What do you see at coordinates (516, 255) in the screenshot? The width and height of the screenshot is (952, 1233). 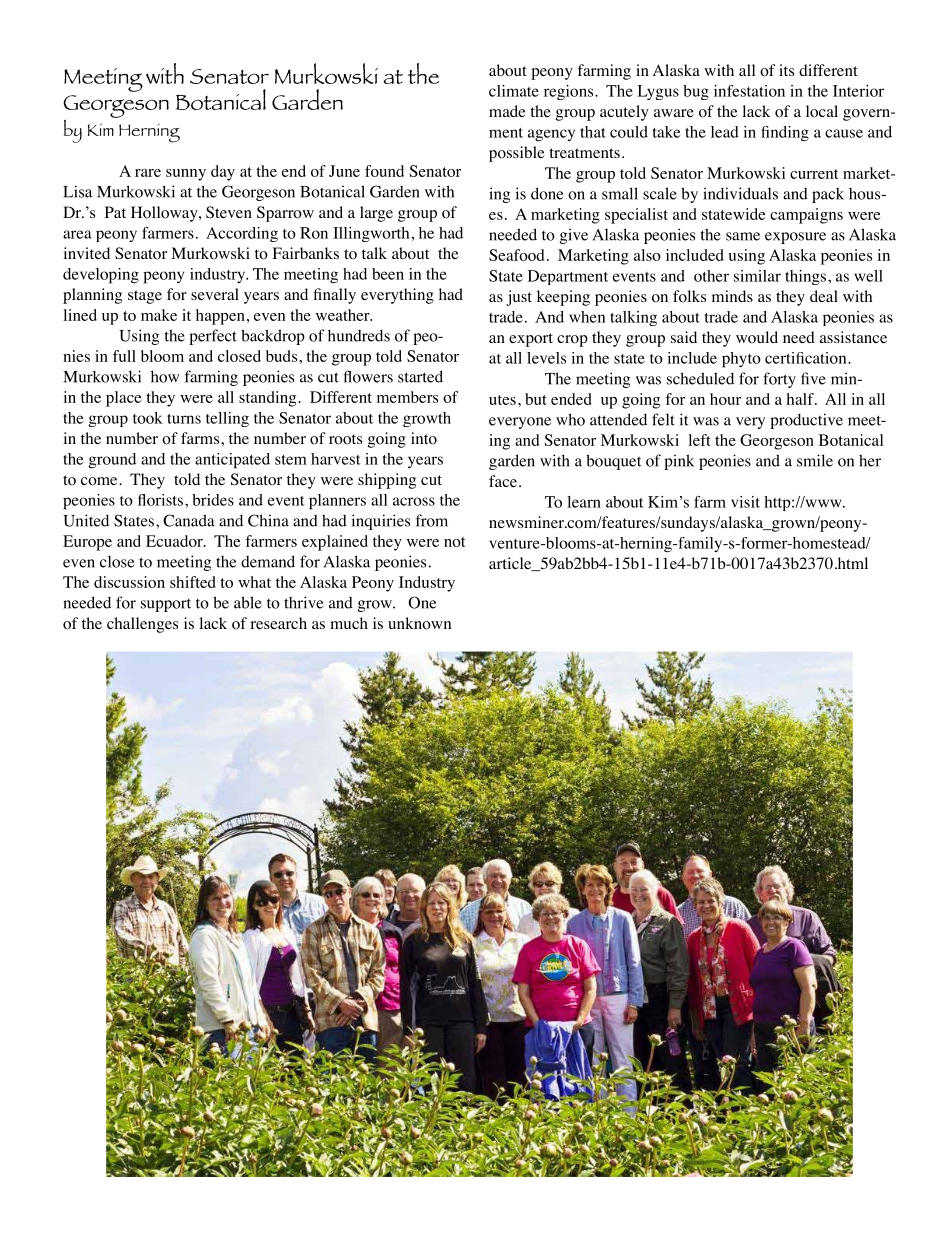 I see `Seafood` at bounding box center [516, 255].
